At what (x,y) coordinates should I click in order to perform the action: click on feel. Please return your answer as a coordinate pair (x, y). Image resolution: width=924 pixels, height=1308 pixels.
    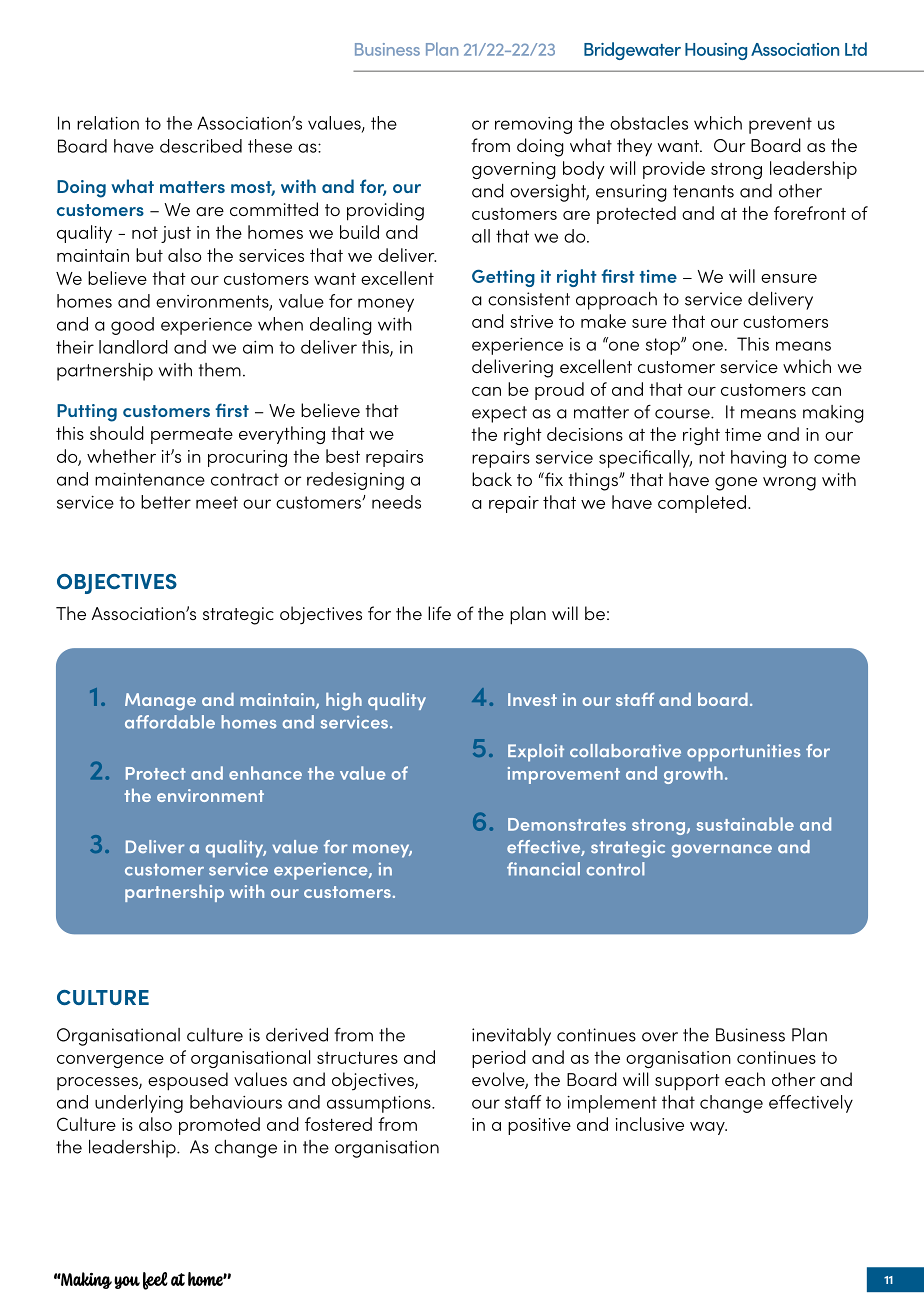
    Looking at the image, I should click on (155, 1281).
